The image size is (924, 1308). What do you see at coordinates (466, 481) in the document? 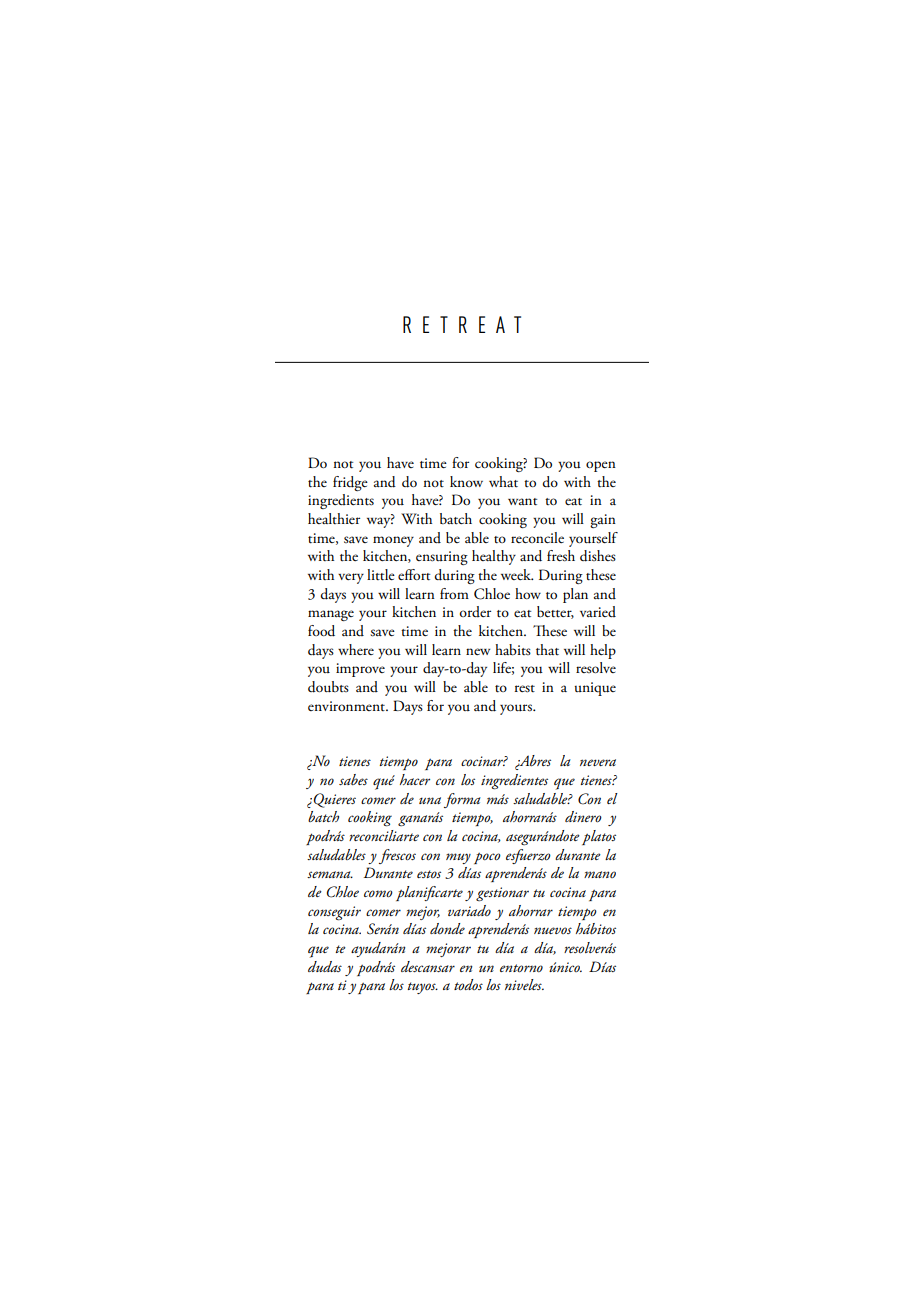
I see `know` at bounding box center [466, 481].
